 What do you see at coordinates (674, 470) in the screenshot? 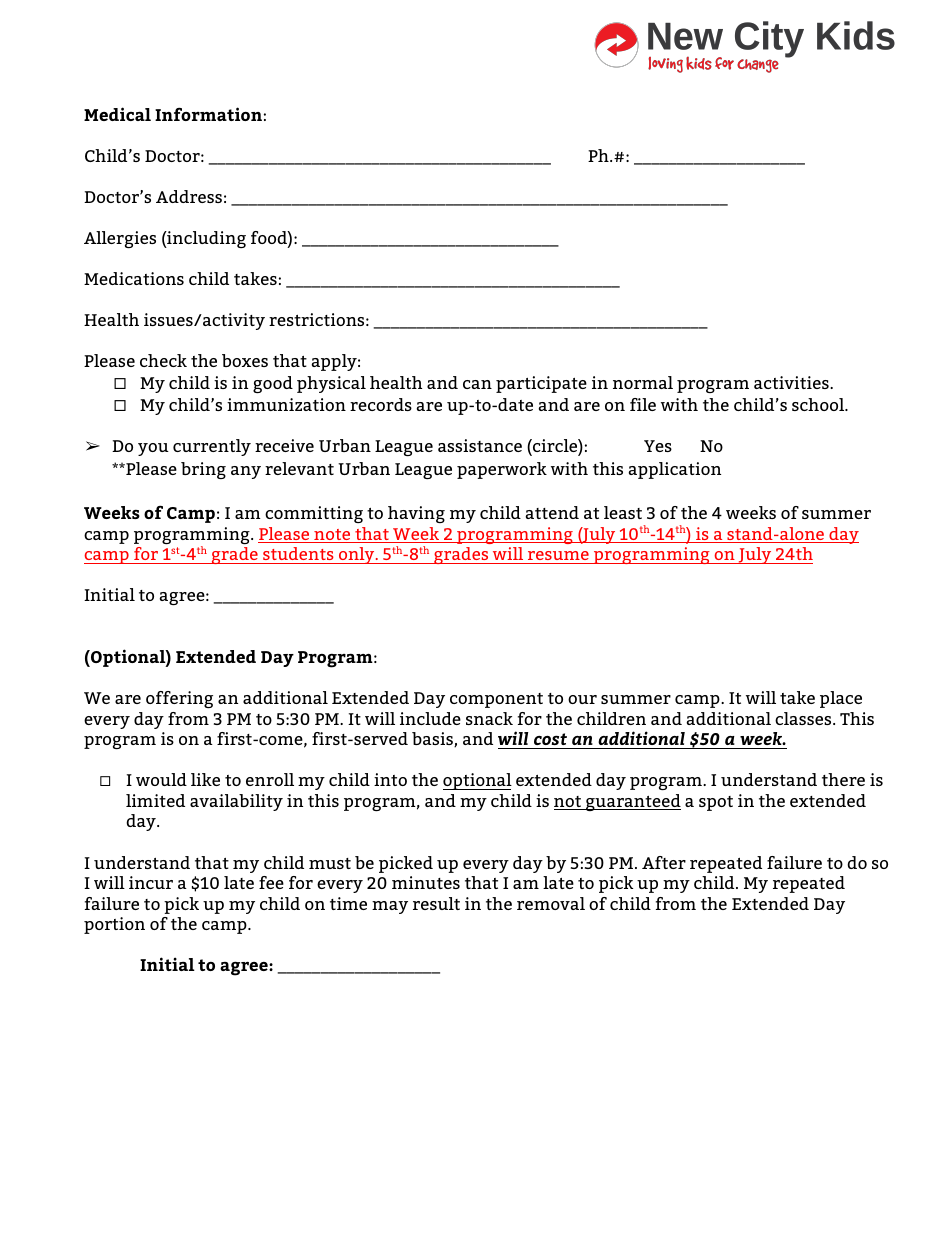
I see `application` at bounding box center [674, 470].
